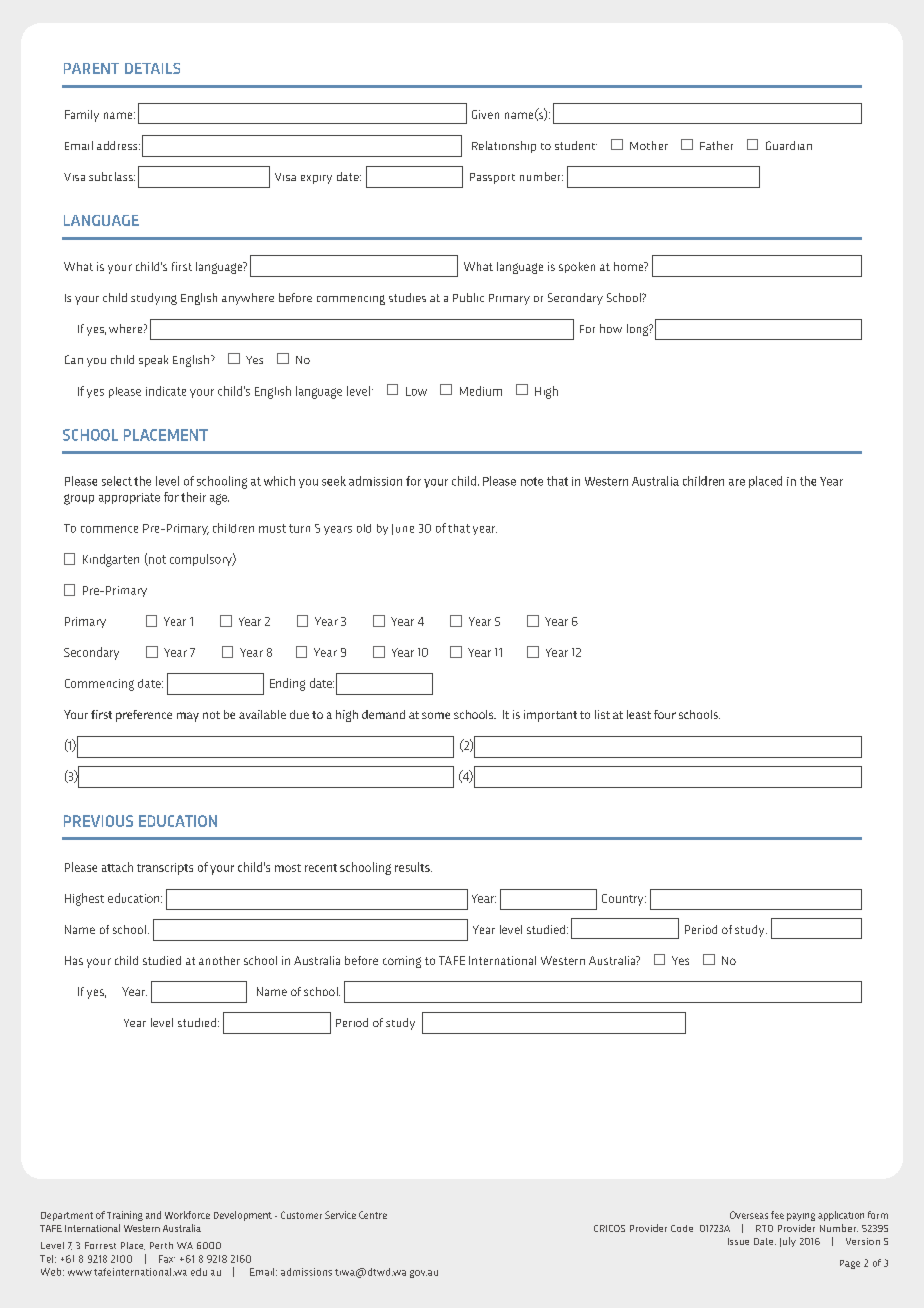  I want to click on Guardian, so click(789, 145).
